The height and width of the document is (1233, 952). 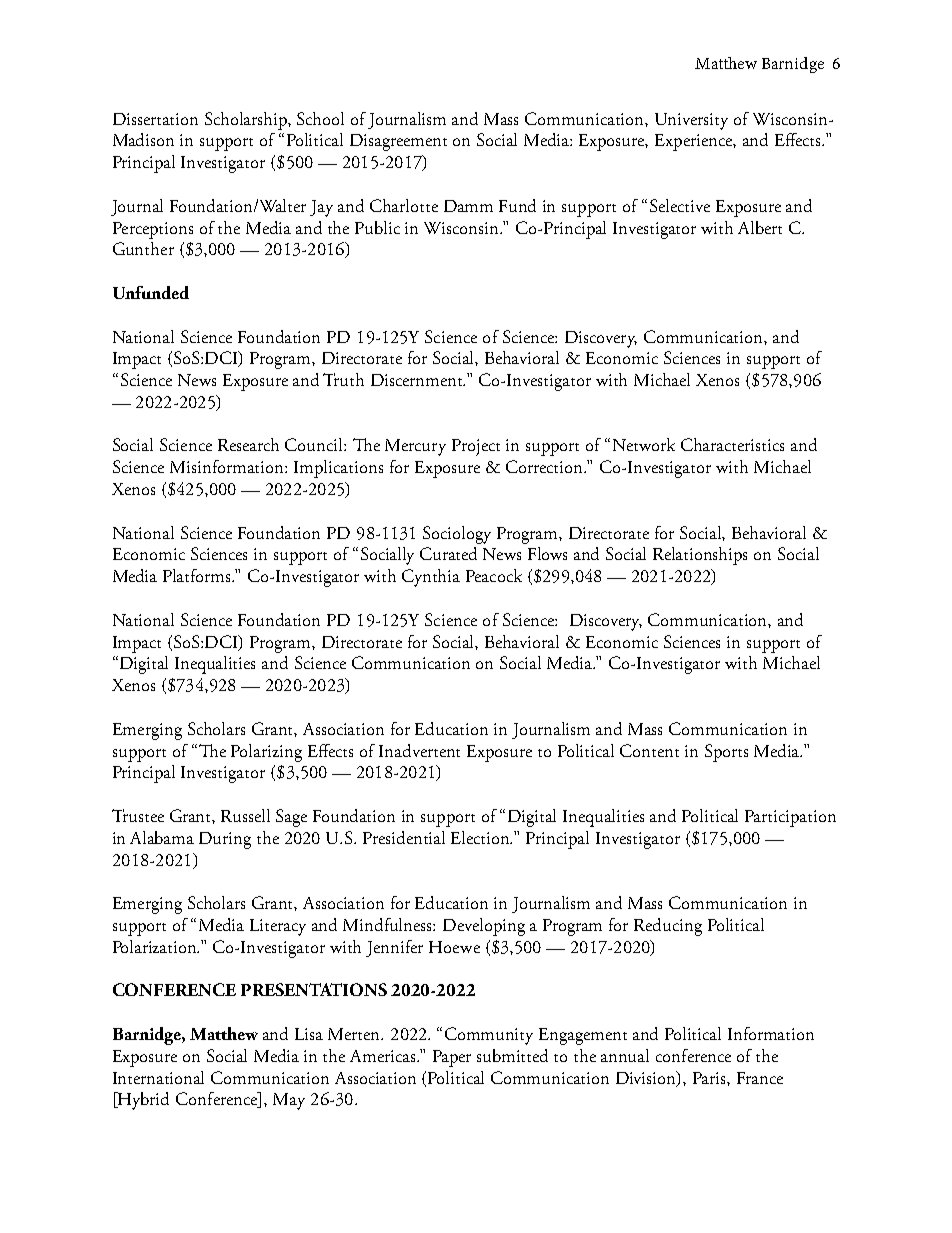 I want to click on Research, so click(x=248, y=444).
